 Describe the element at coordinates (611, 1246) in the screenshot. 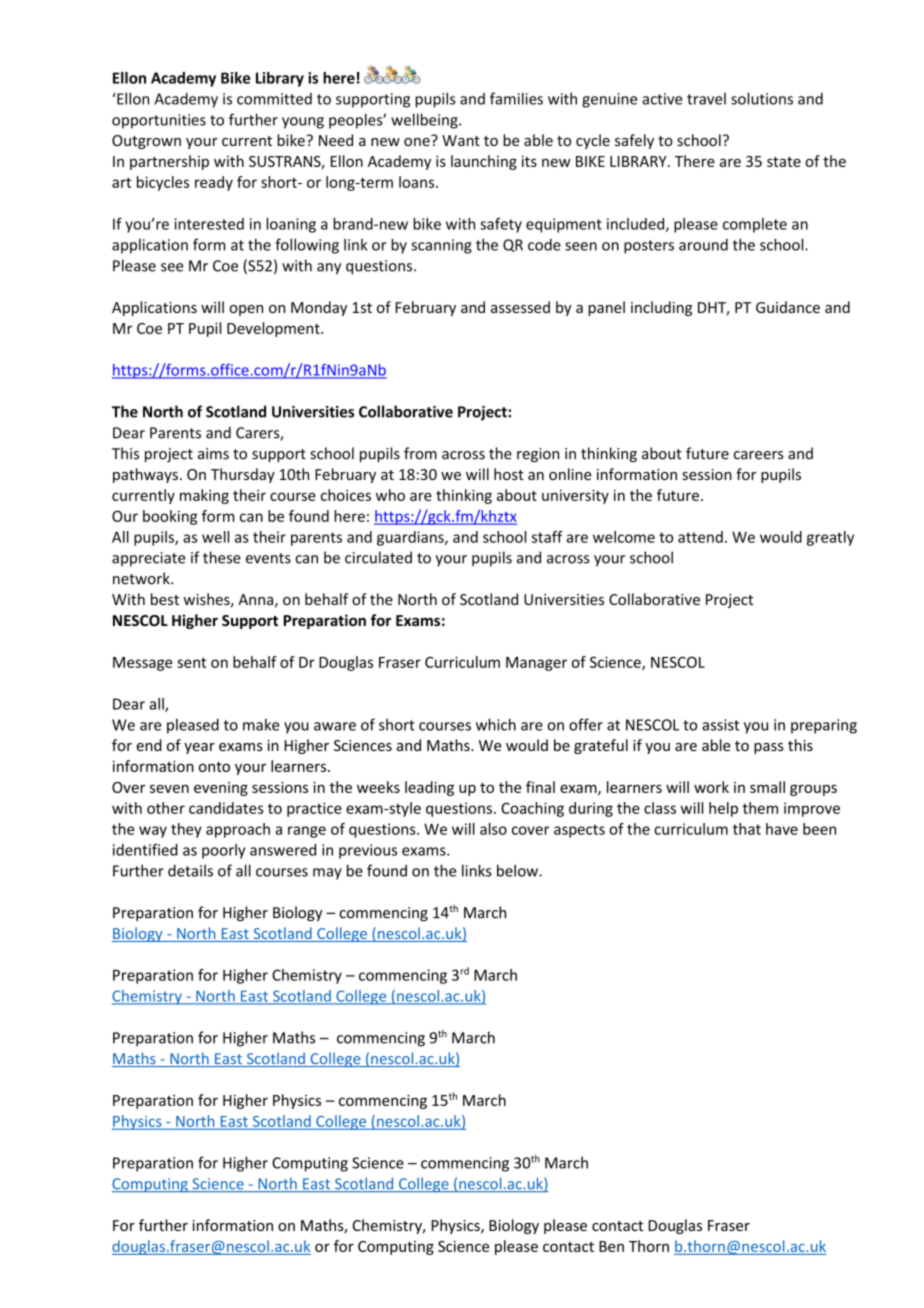

I see `Ben` at that location.
